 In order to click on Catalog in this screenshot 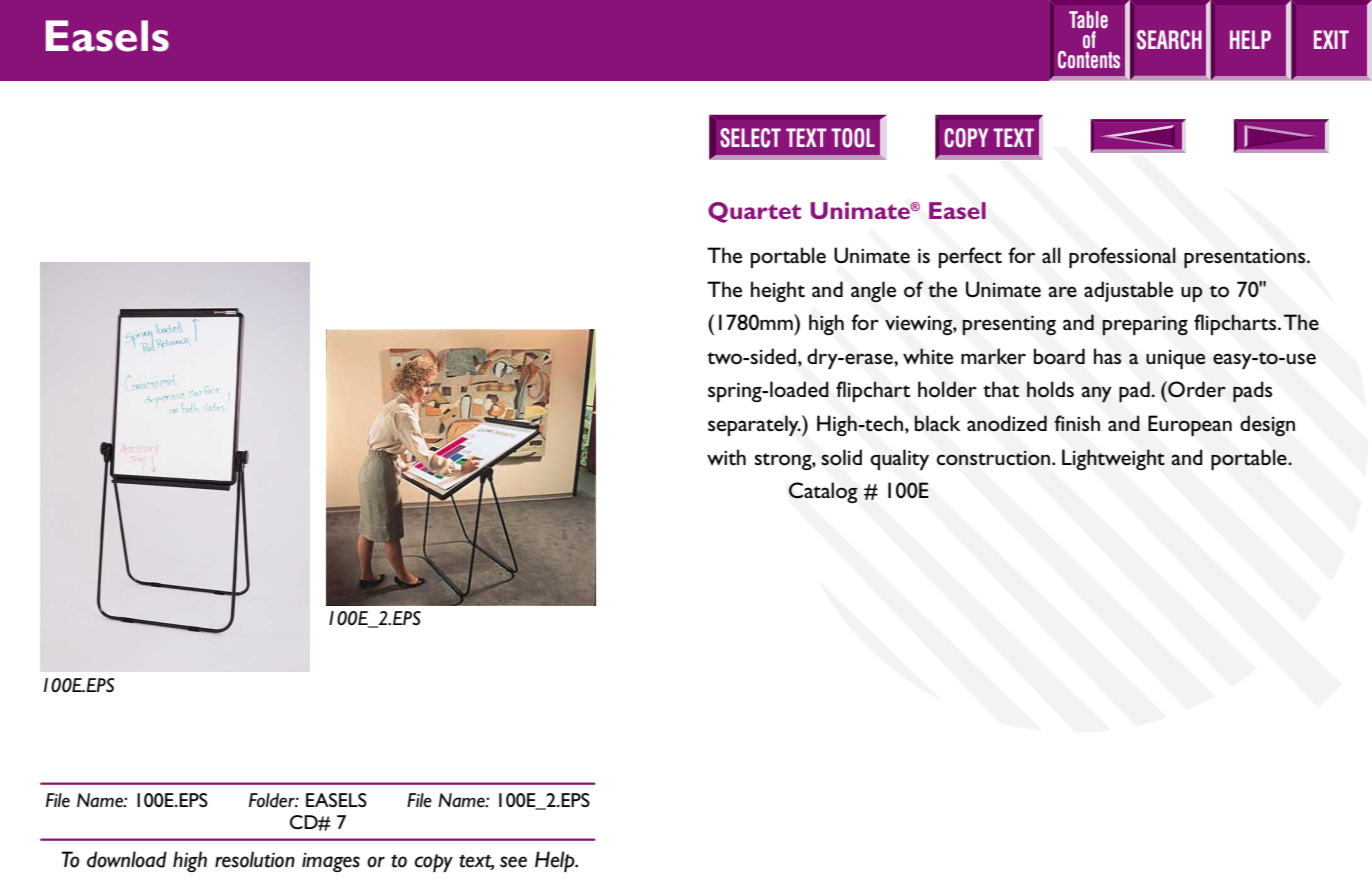, I will do `click(823, 492)`.
